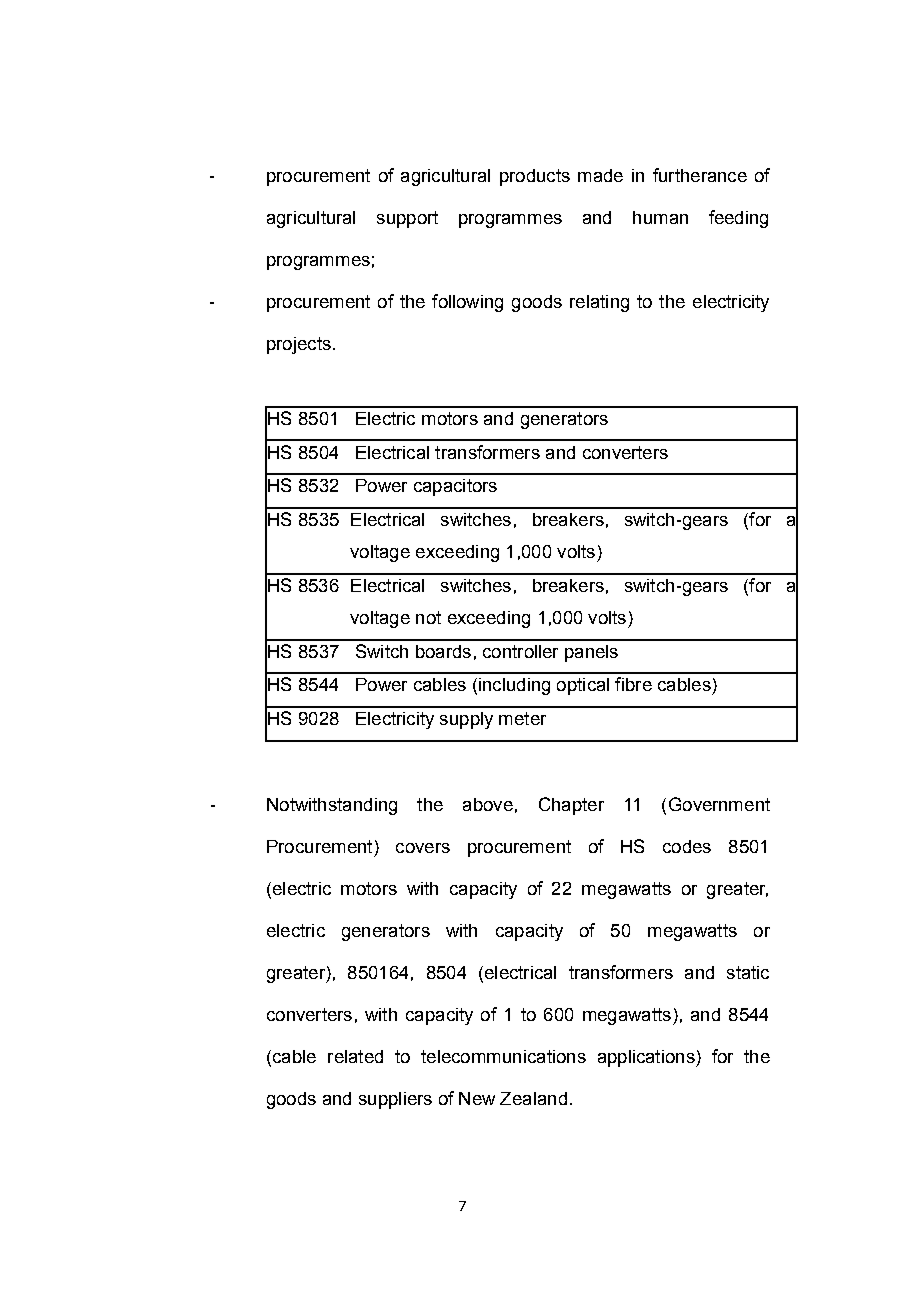 The width and height of the page is (924, 1308). Describe the element at coordinates (503, 1056) in the page. I see `telecommunications` at that location.
